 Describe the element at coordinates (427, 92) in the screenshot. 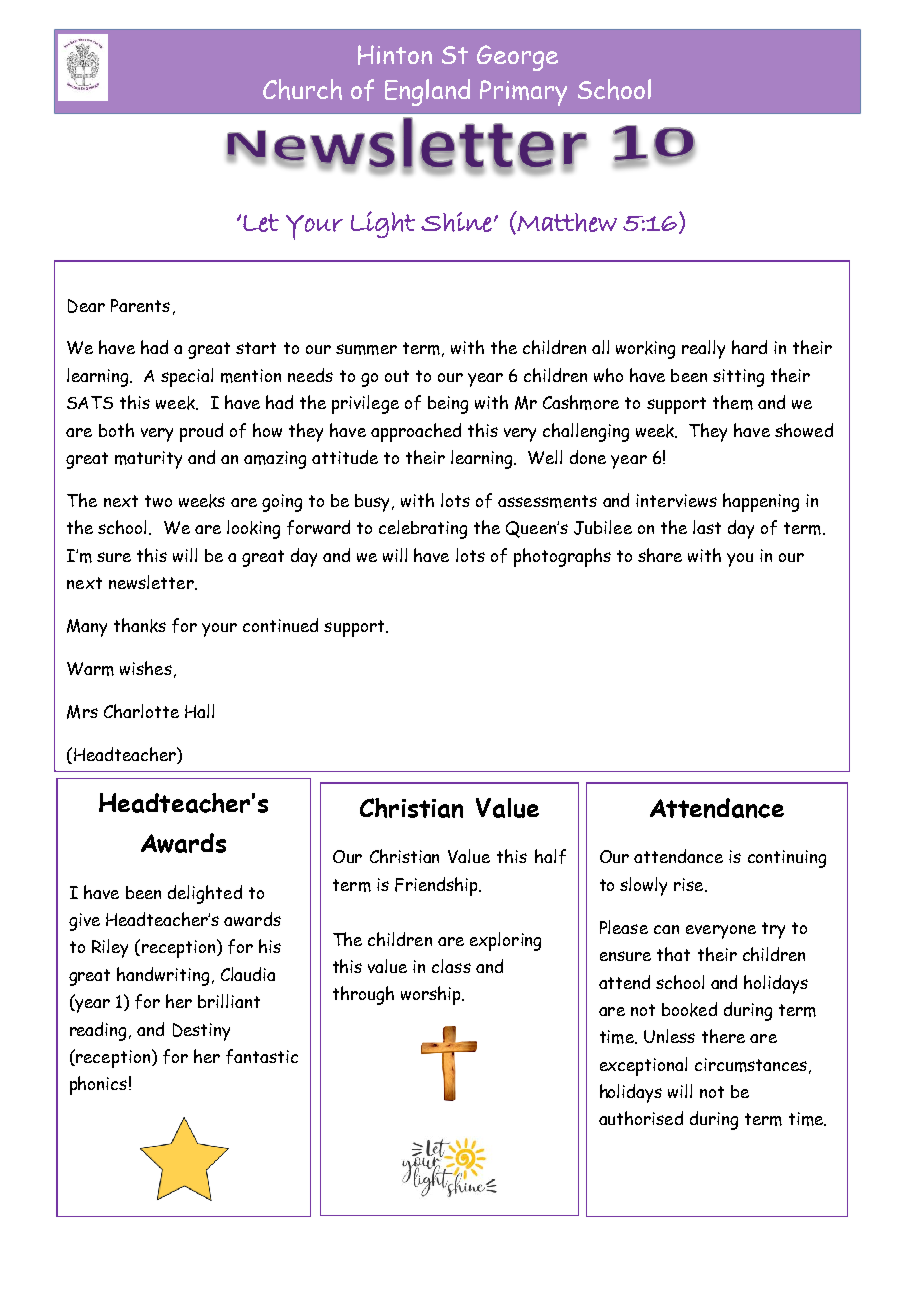

I see `England` at that location.
